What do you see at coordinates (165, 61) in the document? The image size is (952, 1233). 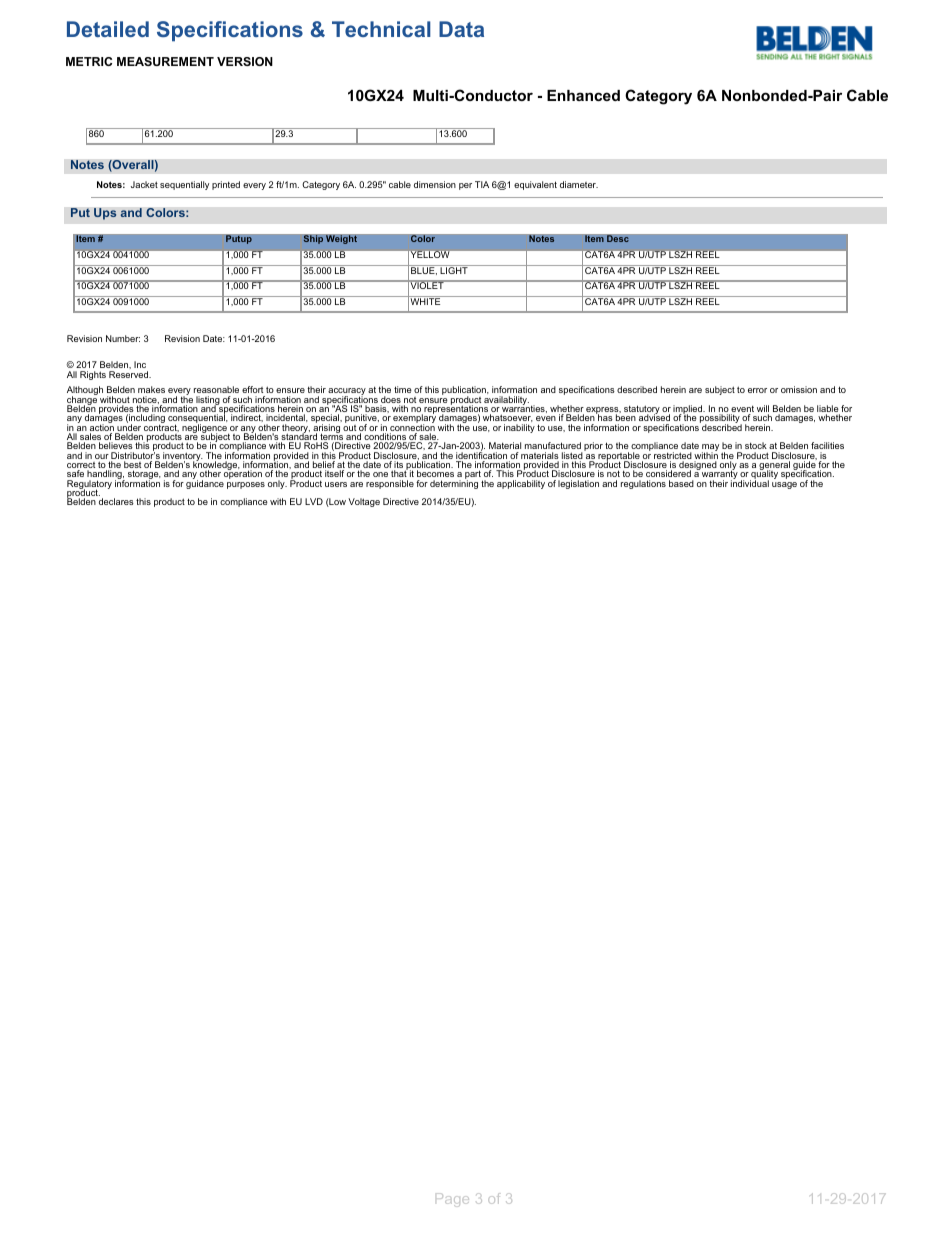 I see `MEASUREMENT` at bounding box center [165, 61].
